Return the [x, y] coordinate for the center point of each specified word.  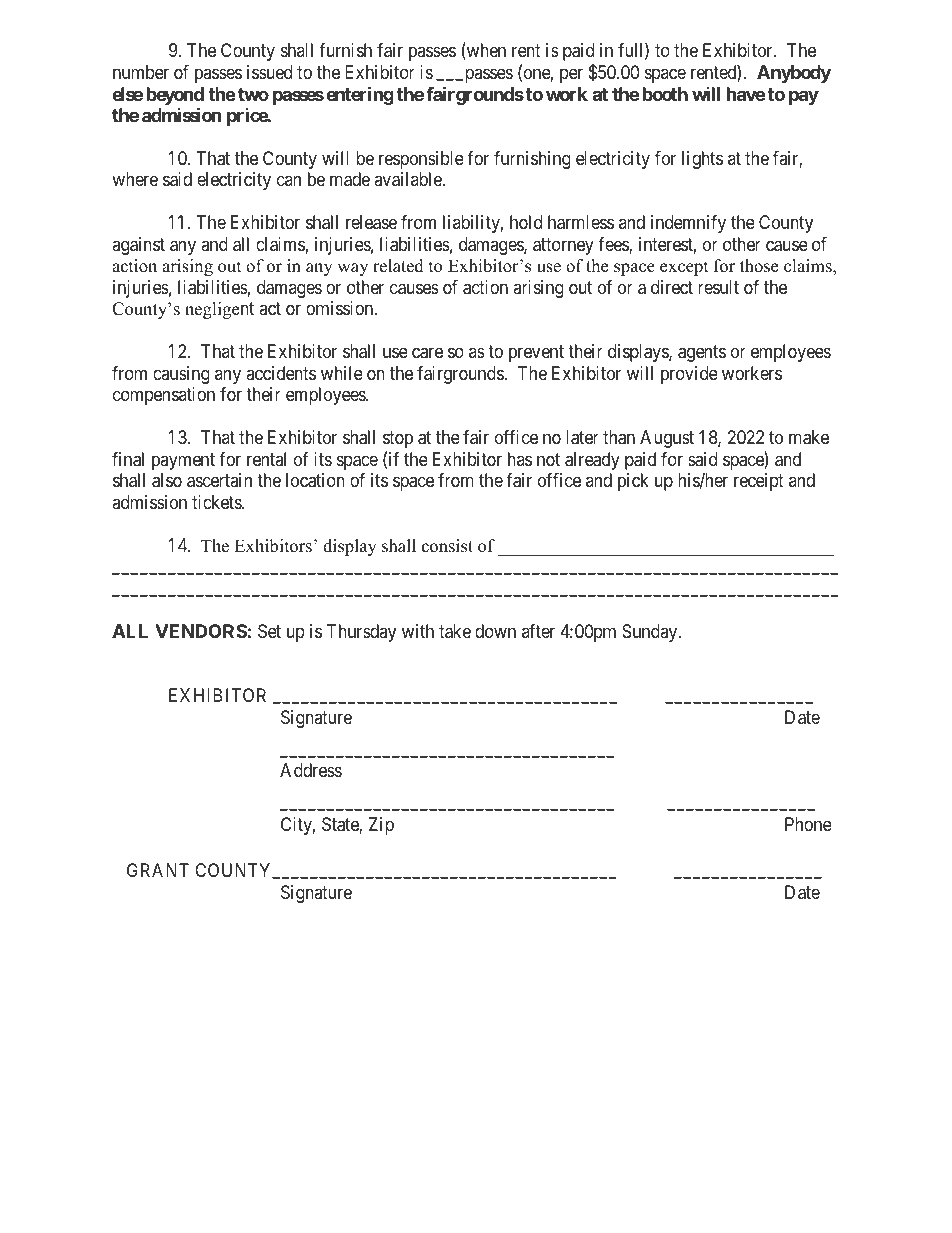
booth [665, 94]
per [571, 75]
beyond [175, 97]
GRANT [158, 870]
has [520, 459]
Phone [808, 824]
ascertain [219, 480]
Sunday [651, 633]
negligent [219, 310]
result [718, 287]
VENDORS [201, 631]
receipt [759, 482]
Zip [381, 826]
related [398, 266]
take [455, 631]
